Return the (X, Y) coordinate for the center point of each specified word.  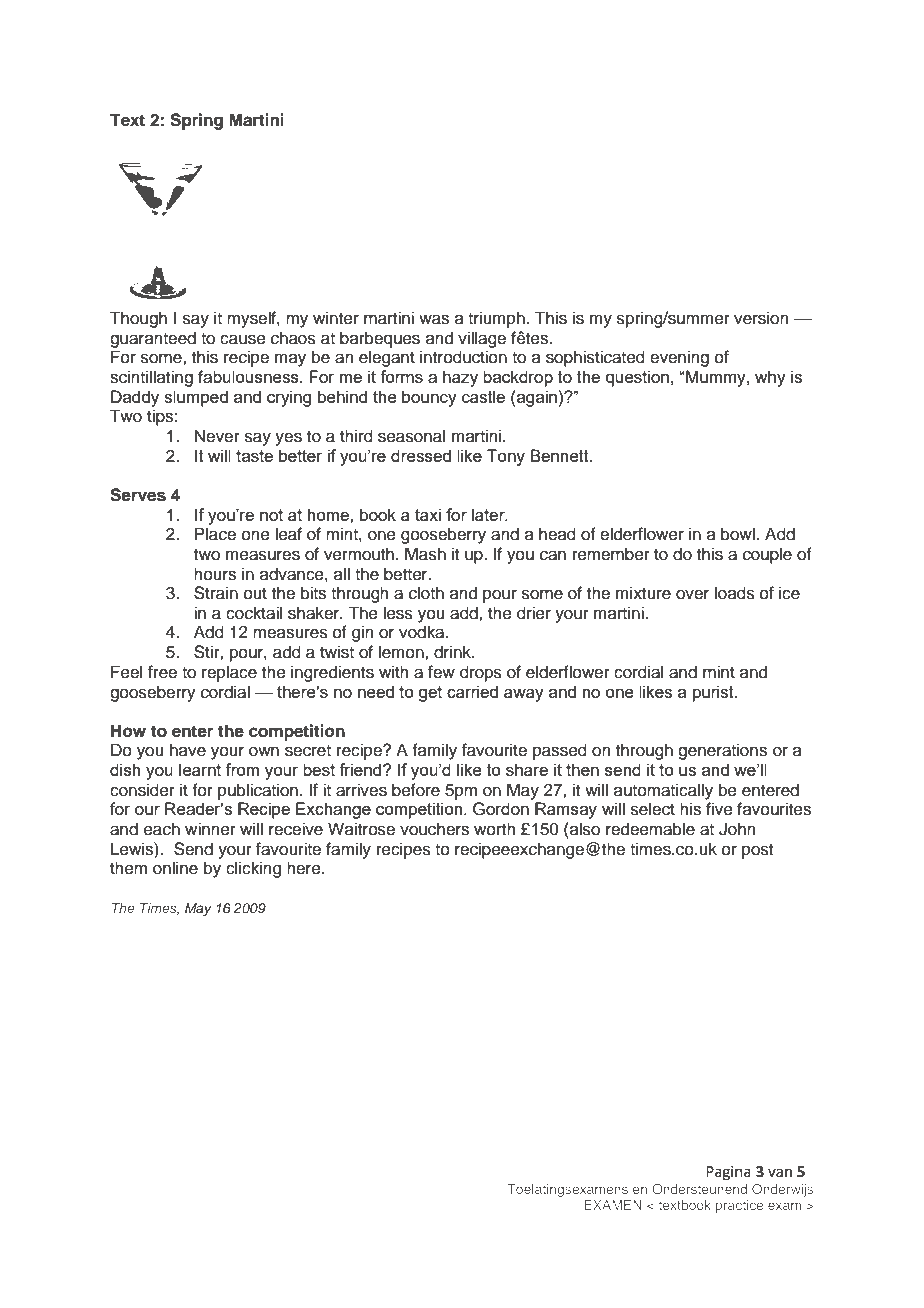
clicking (253, 869)
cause (243, 339)
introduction (463, 357)
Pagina (728, 1173)
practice (739, 1206)
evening (679, 358)
